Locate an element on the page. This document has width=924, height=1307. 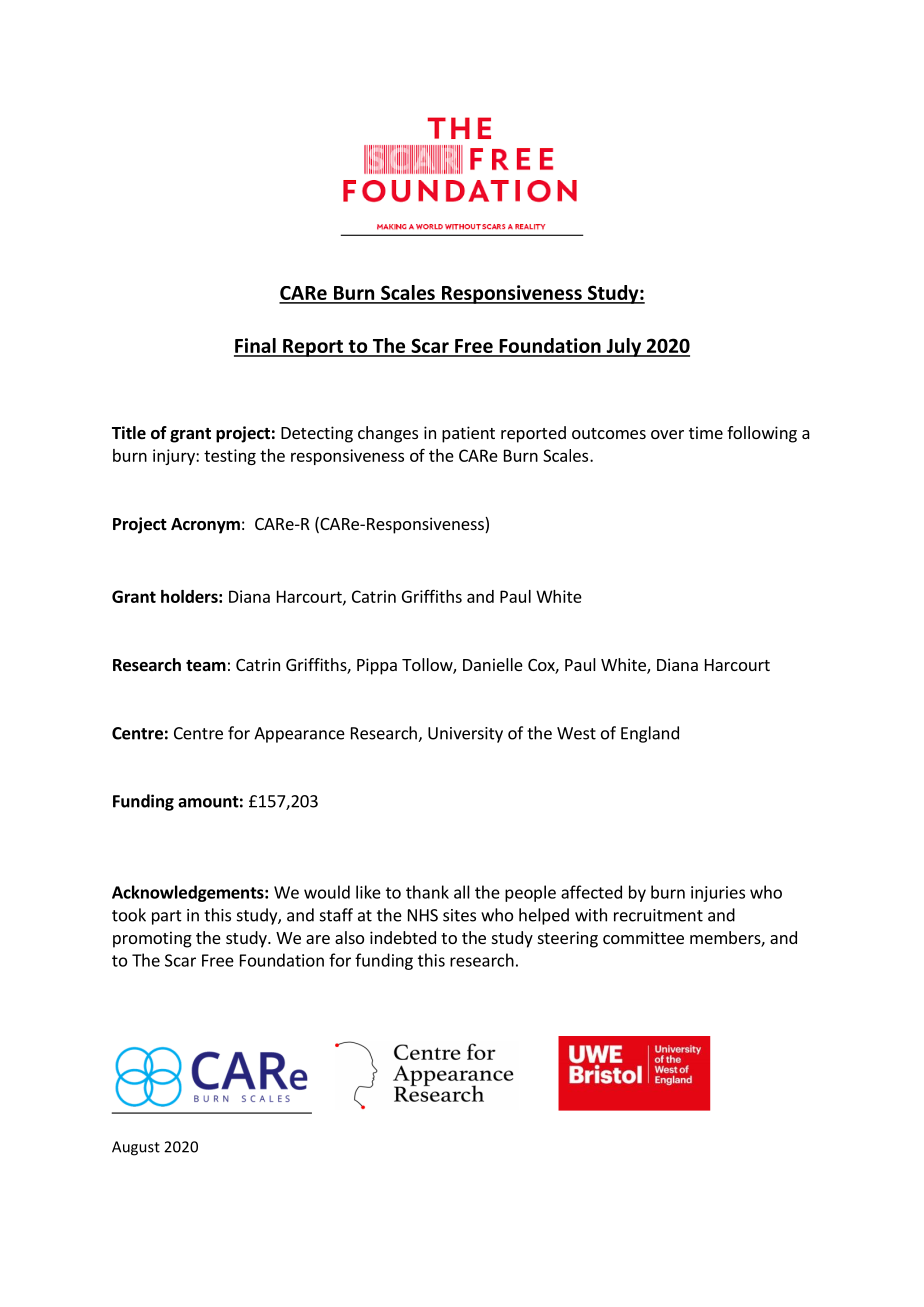
over is located at coordinates (667, 434).
